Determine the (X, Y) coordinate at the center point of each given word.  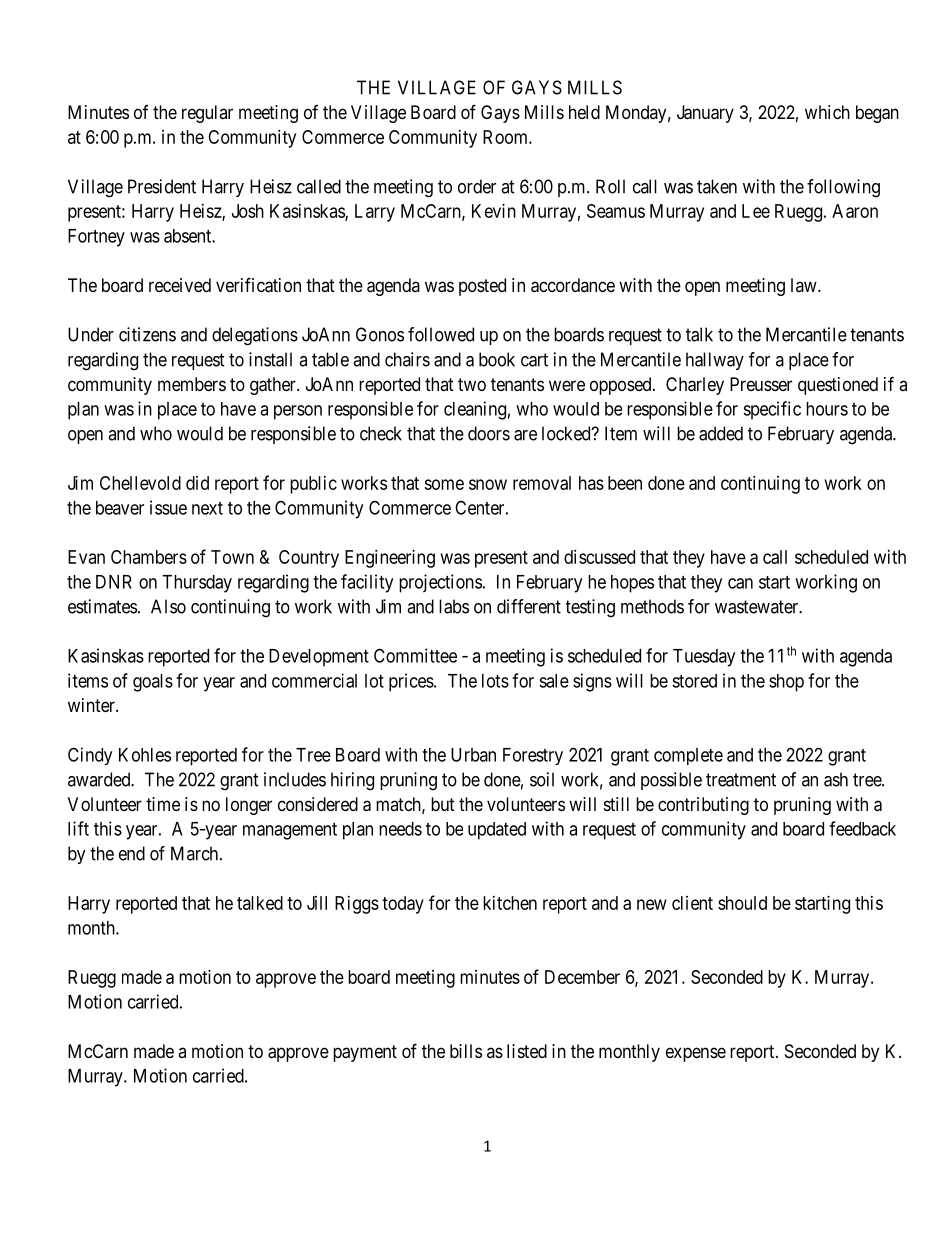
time (163, 804)
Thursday (197, 584)
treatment (741, 780)
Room (506, 137)
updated (497, 831)
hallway (715, 361)
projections (440, 583)
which (827, 112)
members (192, 384)
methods (652, 606)
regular (207, 114)
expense (696, 1054)
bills (466, 1051)
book (497, 359)
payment (365, 1053)
